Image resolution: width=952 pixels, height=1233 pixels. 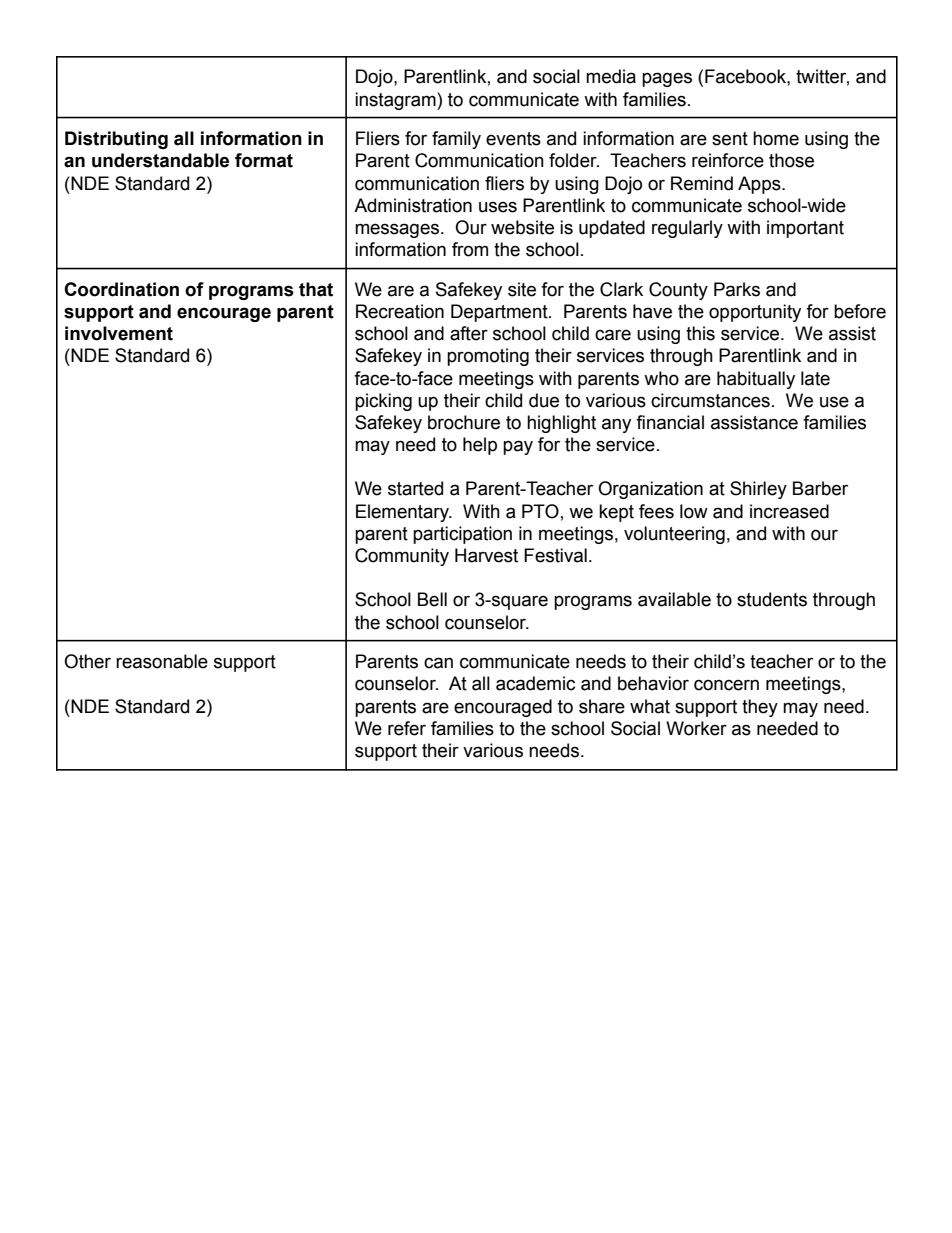 What do you see at coordinates (116, 140) in the screenshot?
I see `Distributing` at bounding box center [116, 140].
